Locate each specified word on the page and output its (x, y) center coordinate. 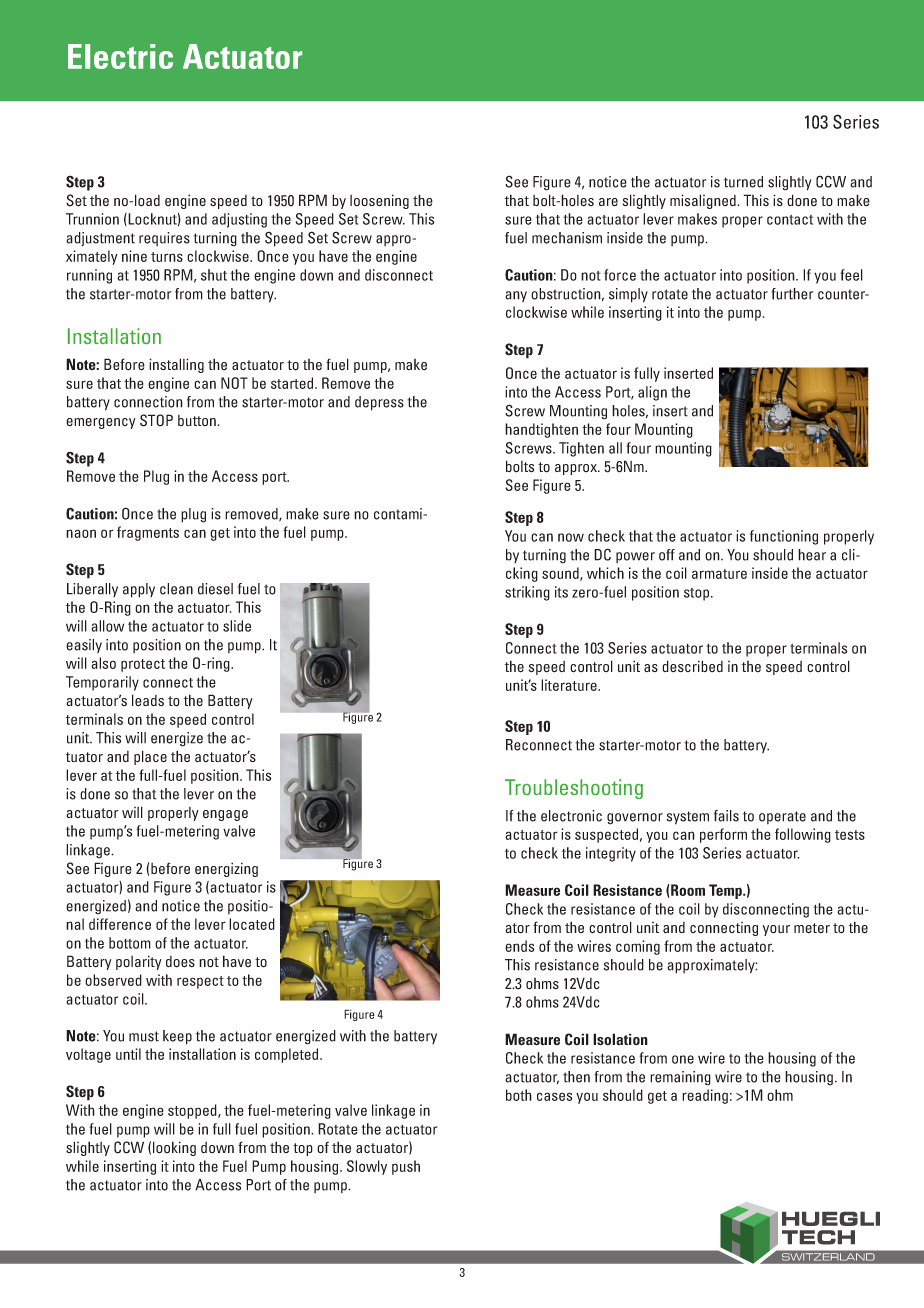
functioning (784, 537)
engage (225, 815)
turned (743, 182)
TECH (818, 1237)
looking (174, 1148)
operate (782, 817)
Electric (120, 56)
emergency (101, 423)
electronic (571, 816)
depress (379, 403)
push (406, 1167)
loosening (379, 201)
